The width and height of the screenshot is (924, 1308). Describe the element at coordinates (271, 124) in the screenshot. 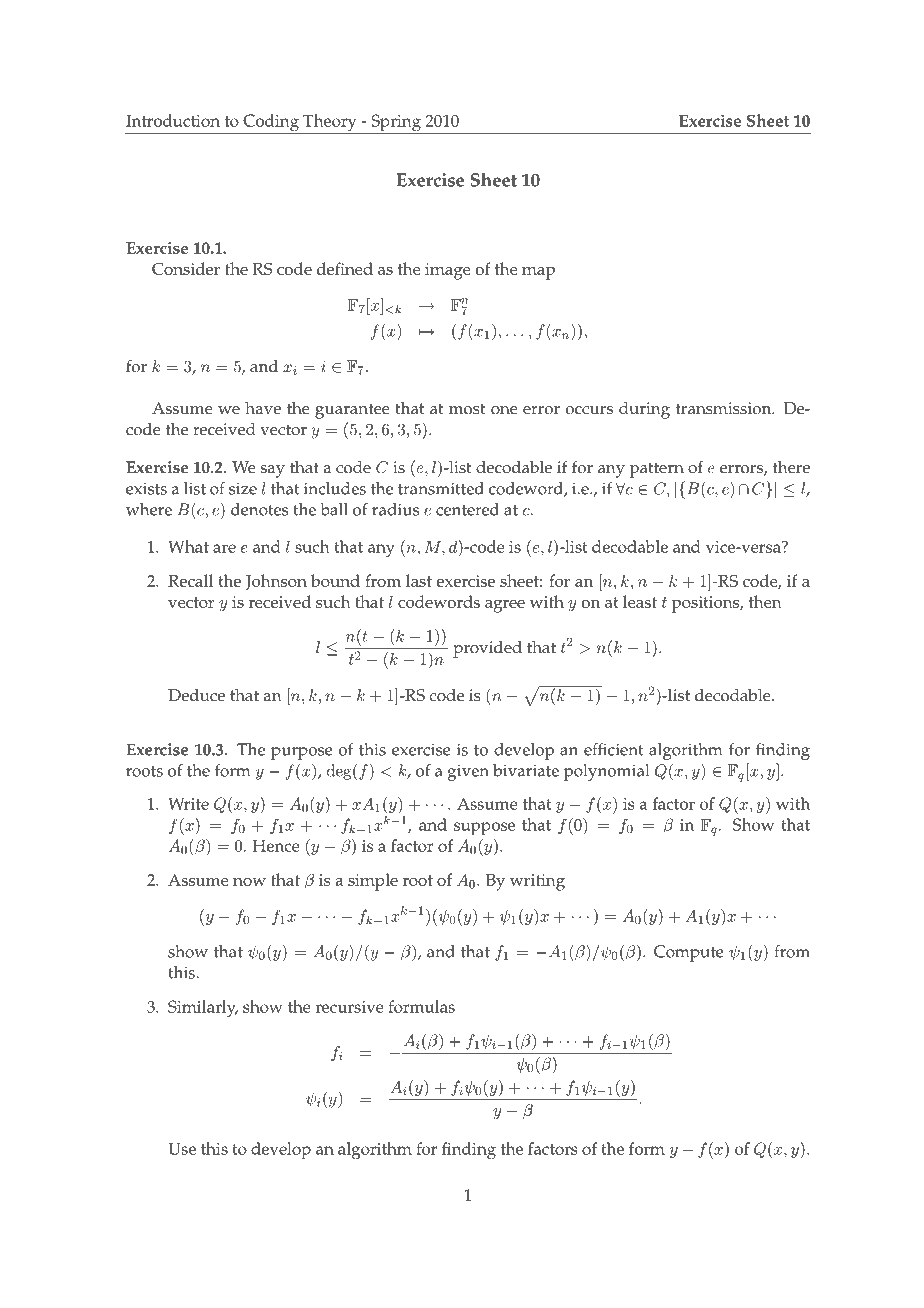

I see `Coding` at that location.
